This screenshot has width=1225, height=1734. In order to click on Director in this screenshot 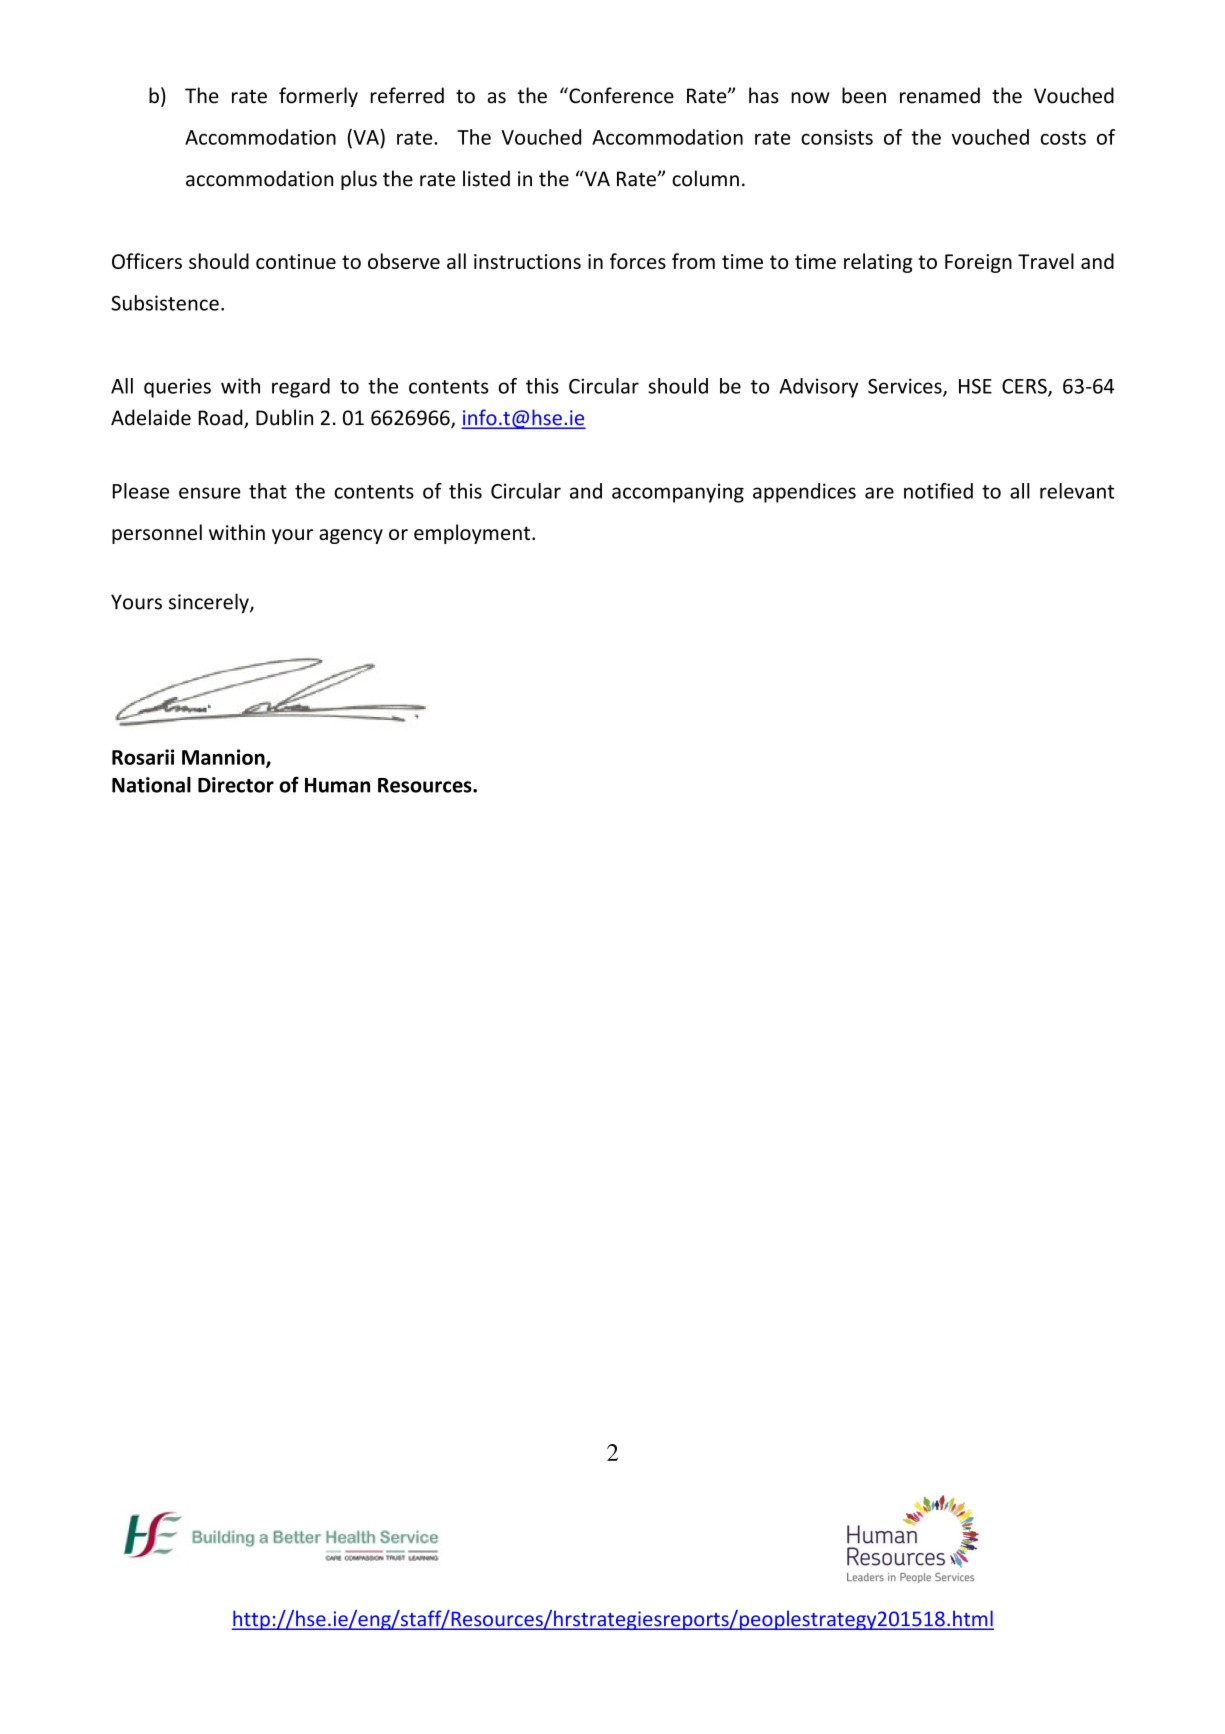, I will do `click(236, 785)`.
